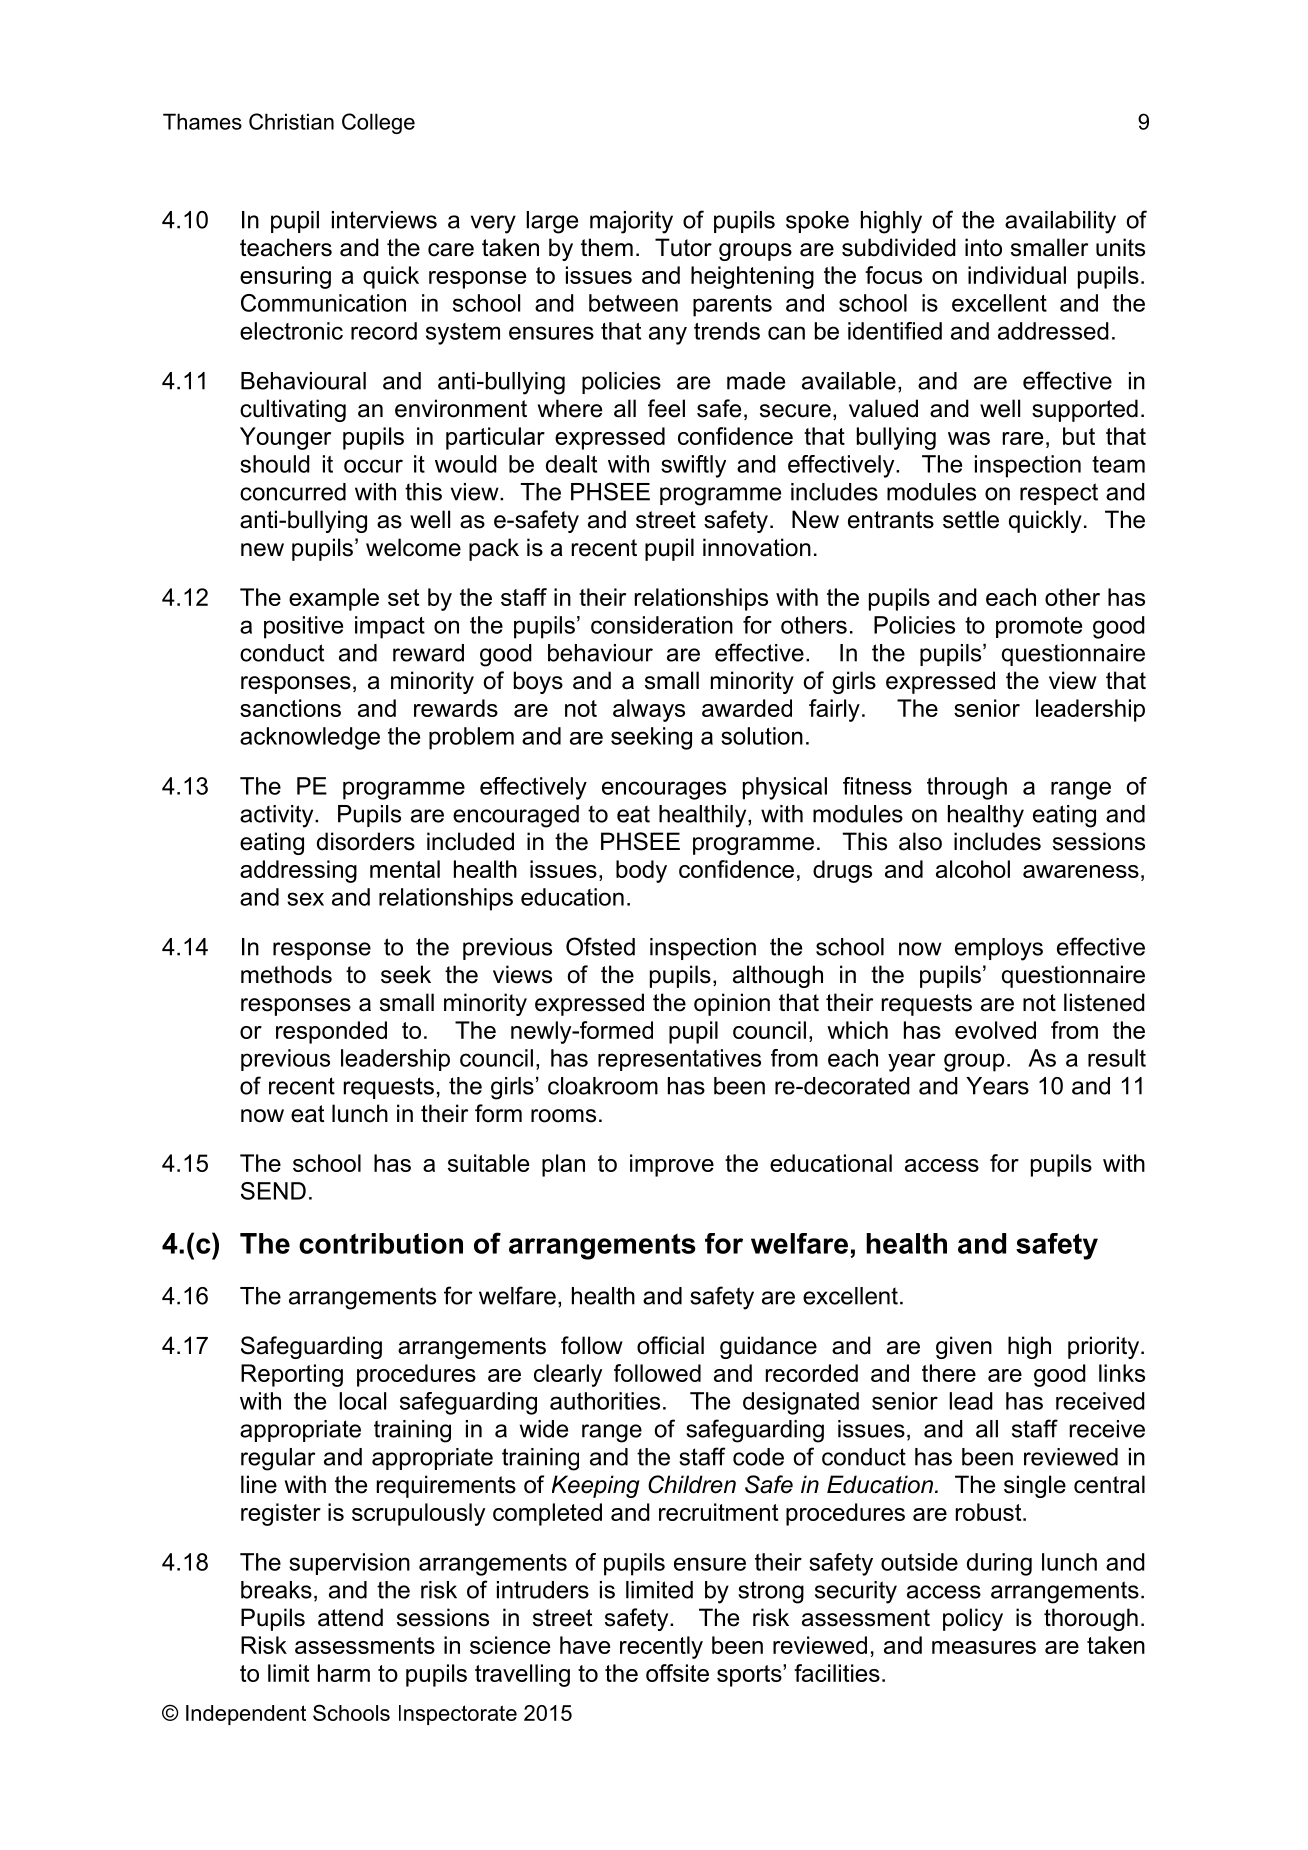 Image resolution: width=1308 pixels, height=1850 pixels. What do you see at coordinates (305, 899) in the screenshot?
I see `sex` at bounding box center [305, 899].
